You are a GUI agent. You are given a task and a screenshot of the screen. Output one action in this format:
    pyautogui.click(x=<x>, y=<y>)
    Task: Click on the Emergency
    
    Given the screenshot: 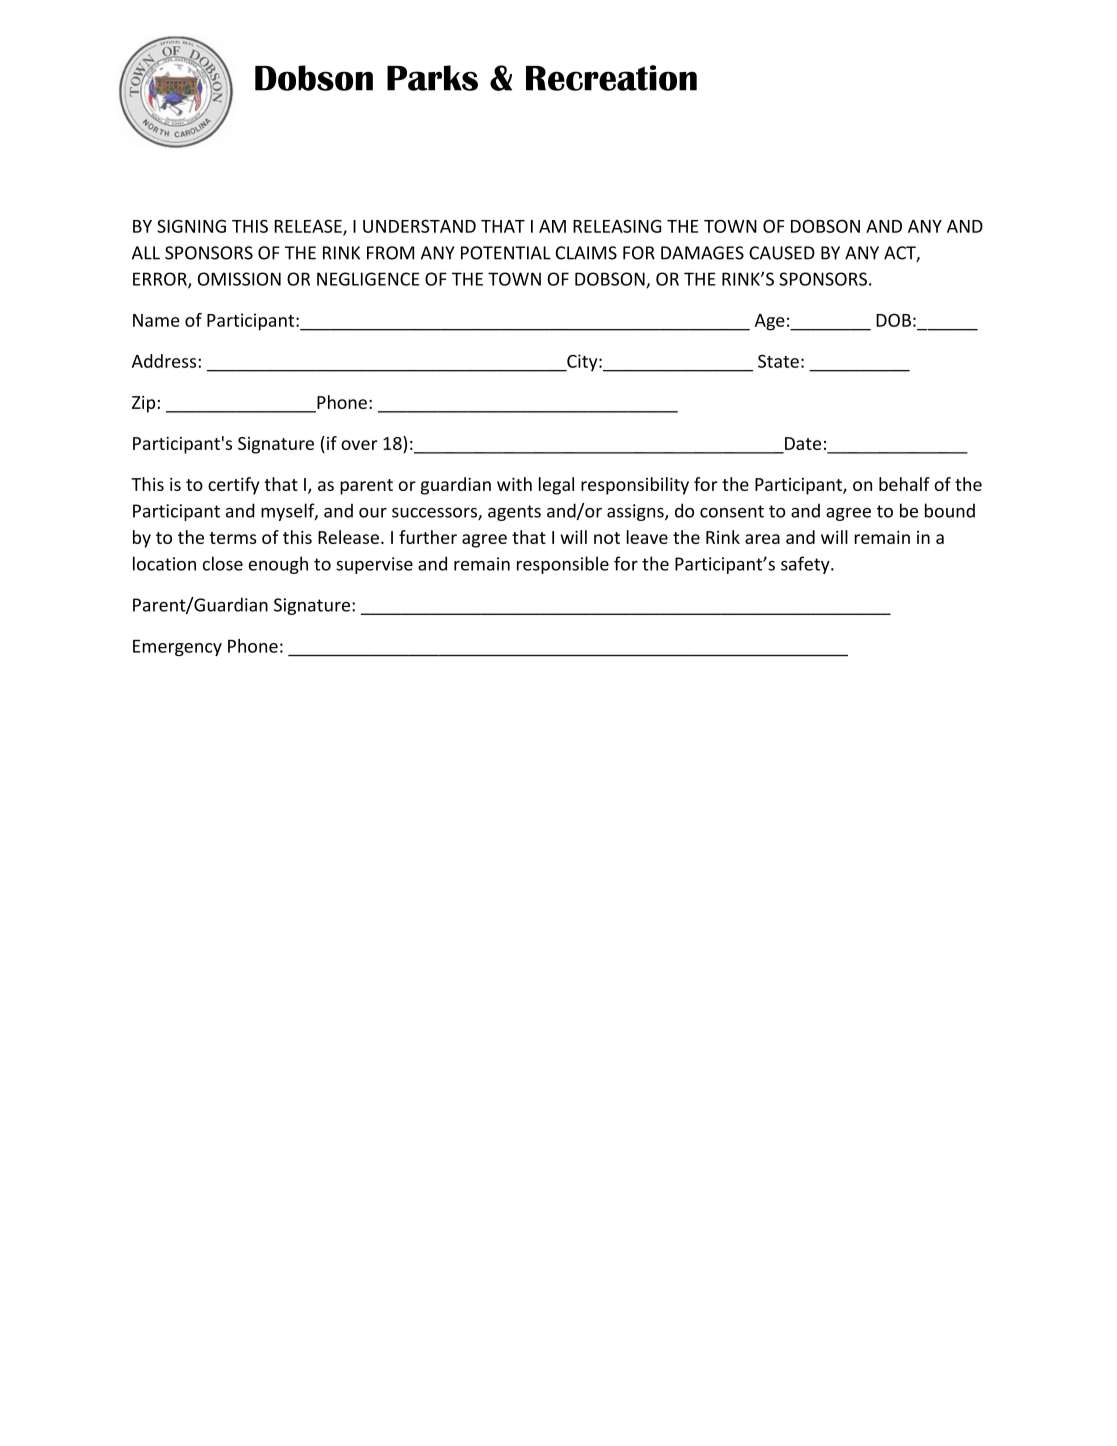 What is the action you would take?
    pyautogui.click(x=177, y=648)
